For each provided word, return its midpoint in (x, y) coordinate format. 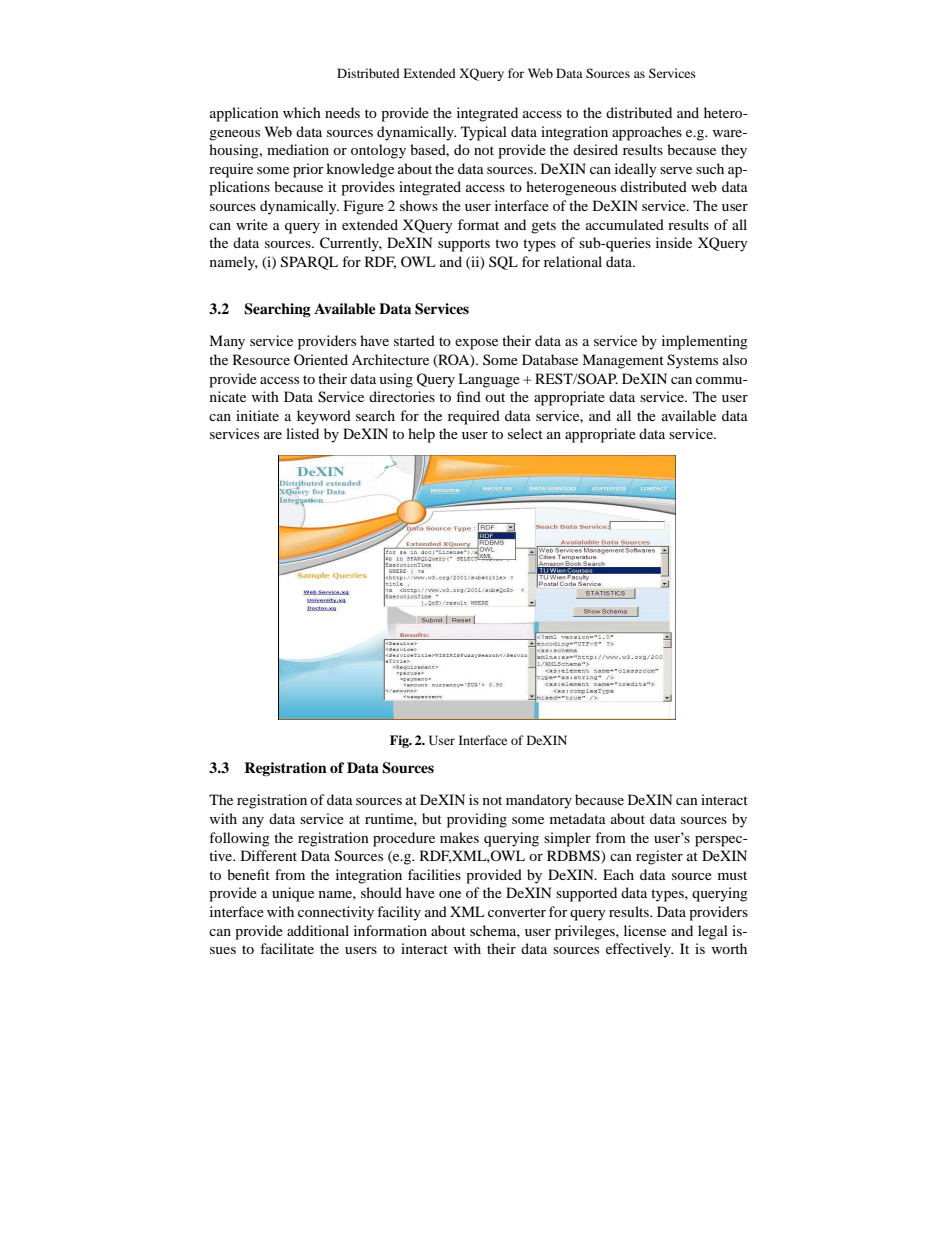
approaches (647, 133)
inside (674, 242)
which (302, 112)
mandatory (539, 801)
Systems (692, 361)
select (525, 433)
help (421, 435)
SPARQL (309, 263)
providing (477, 820)
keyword (324, 417)
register (659, 857)
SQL (503, 263)
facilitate (287, 948)
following (239, 839)
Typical (484, 133)
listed (302, 433)
